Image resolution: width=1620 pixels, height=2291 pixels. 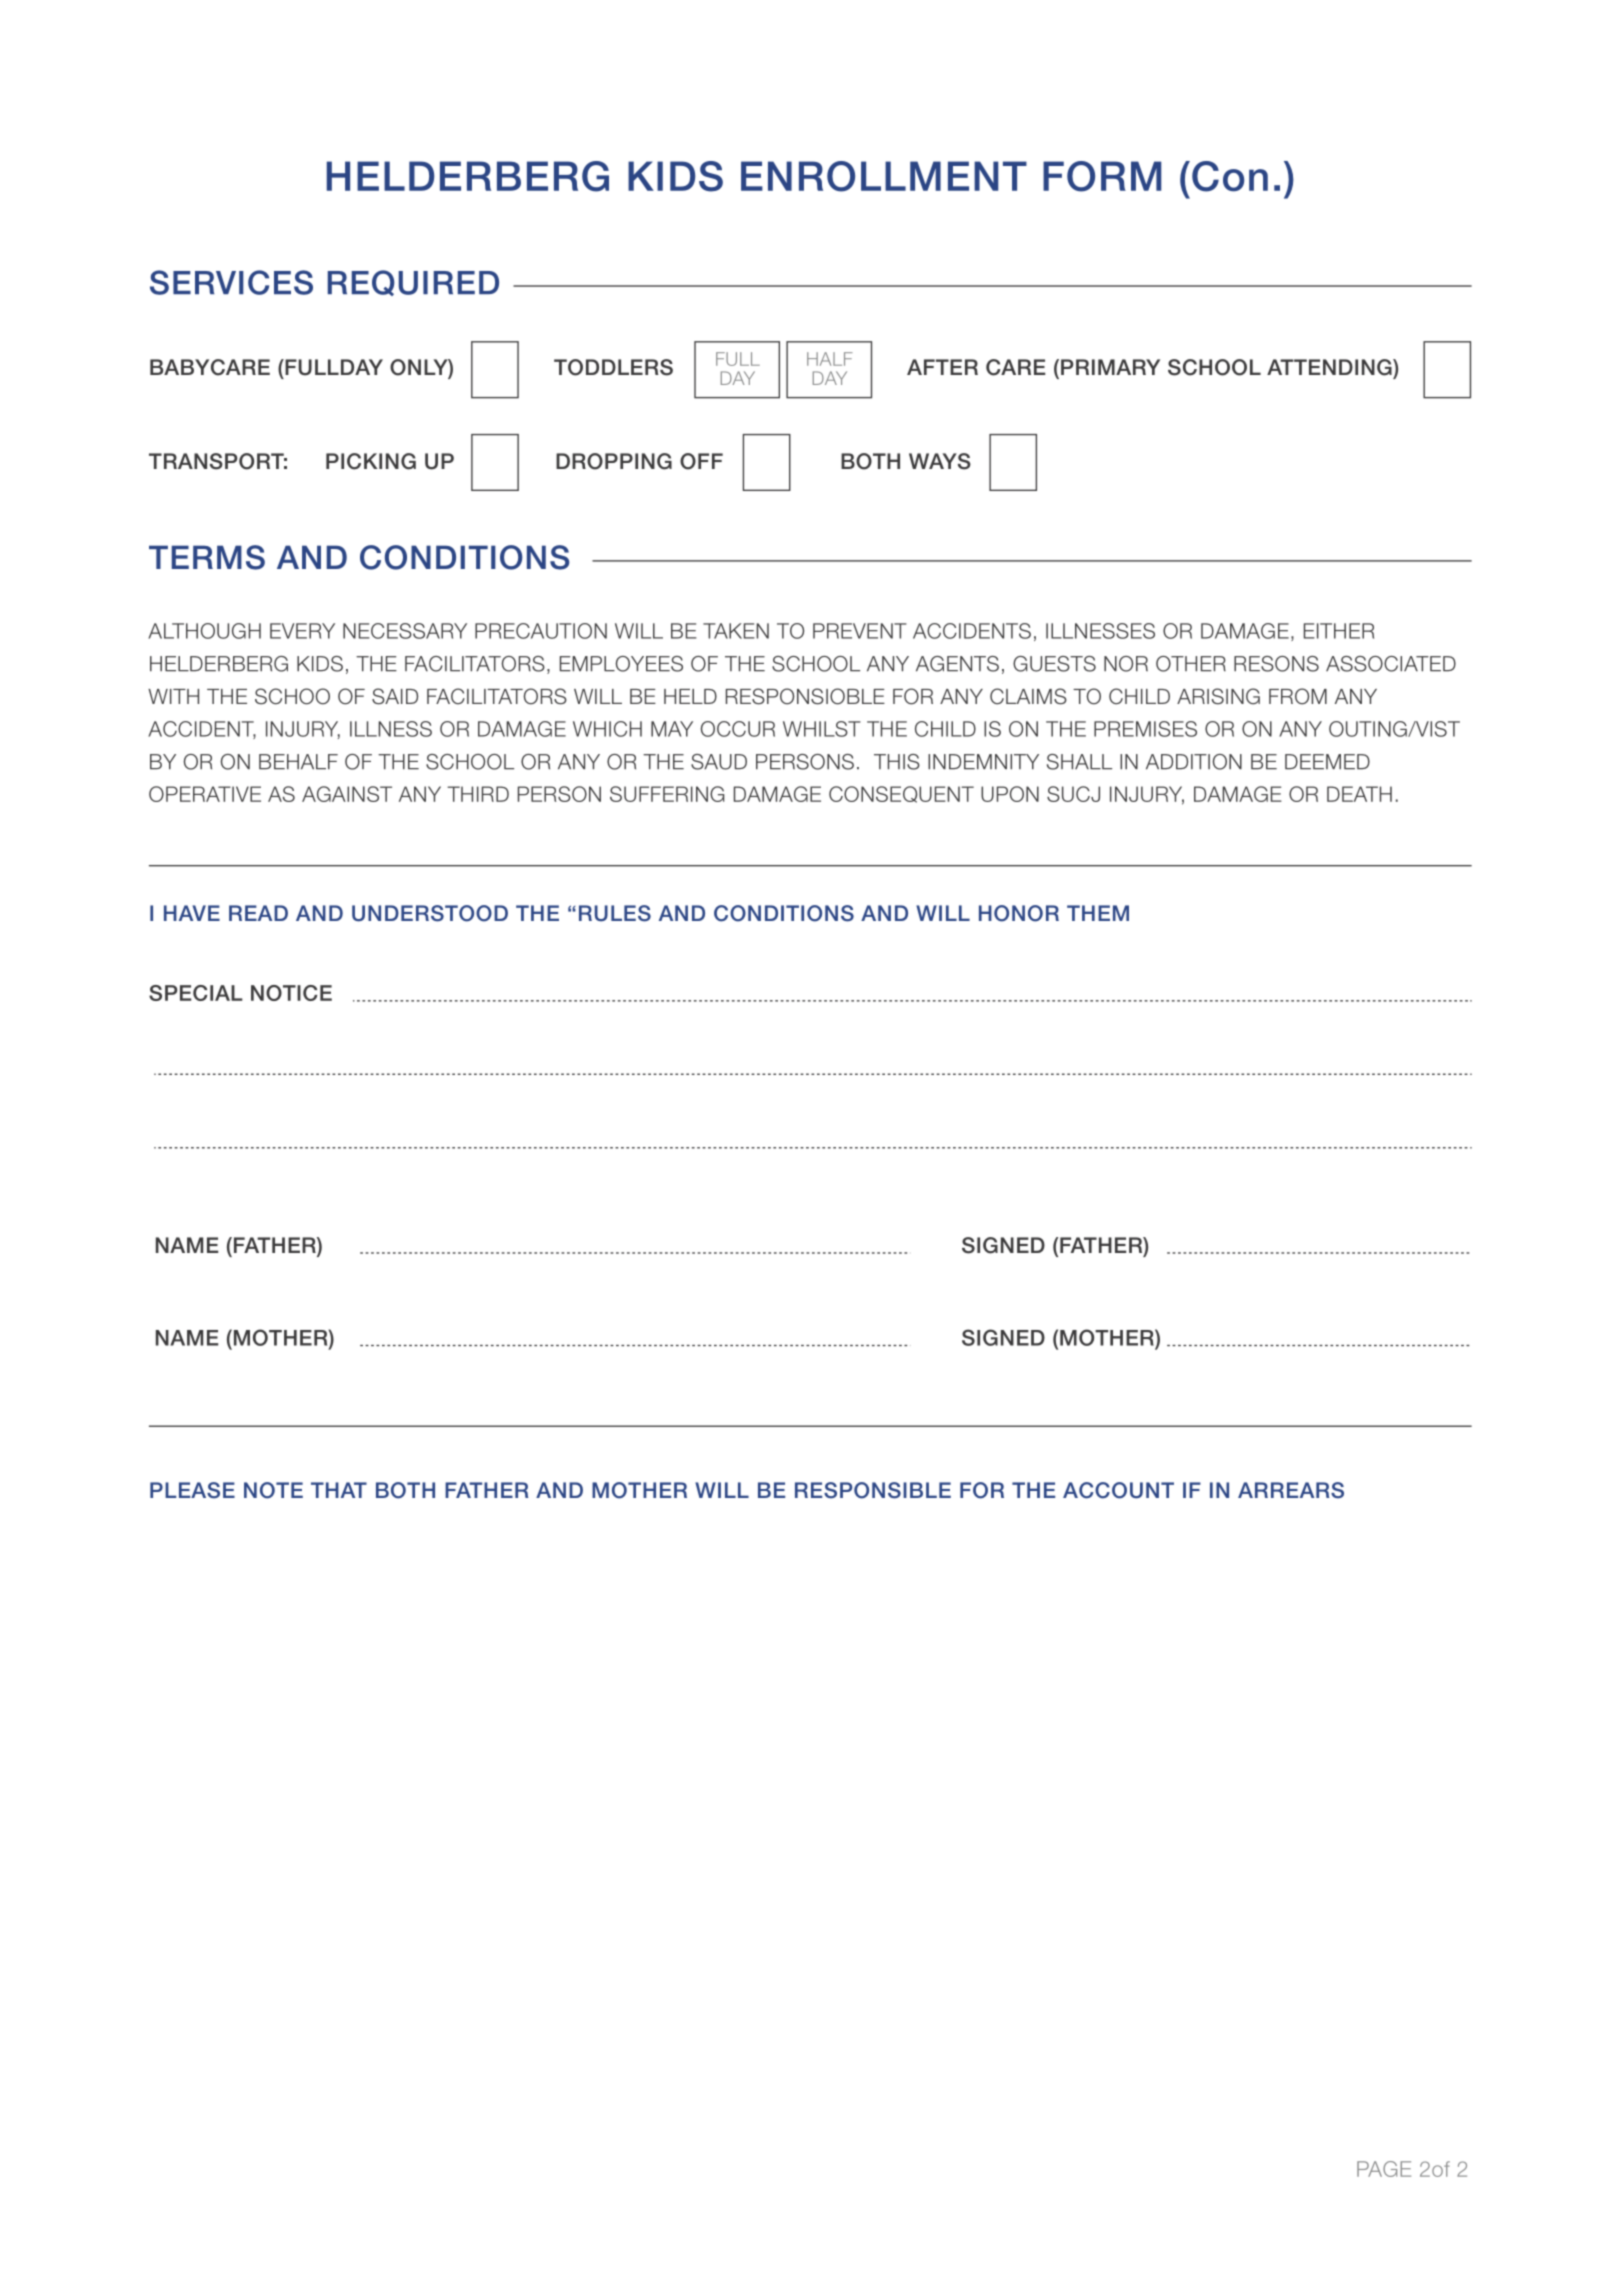 What do you see at coordinates (1098, 913) in the document?
I see `THEM` at bounding box center [1098, 913].
